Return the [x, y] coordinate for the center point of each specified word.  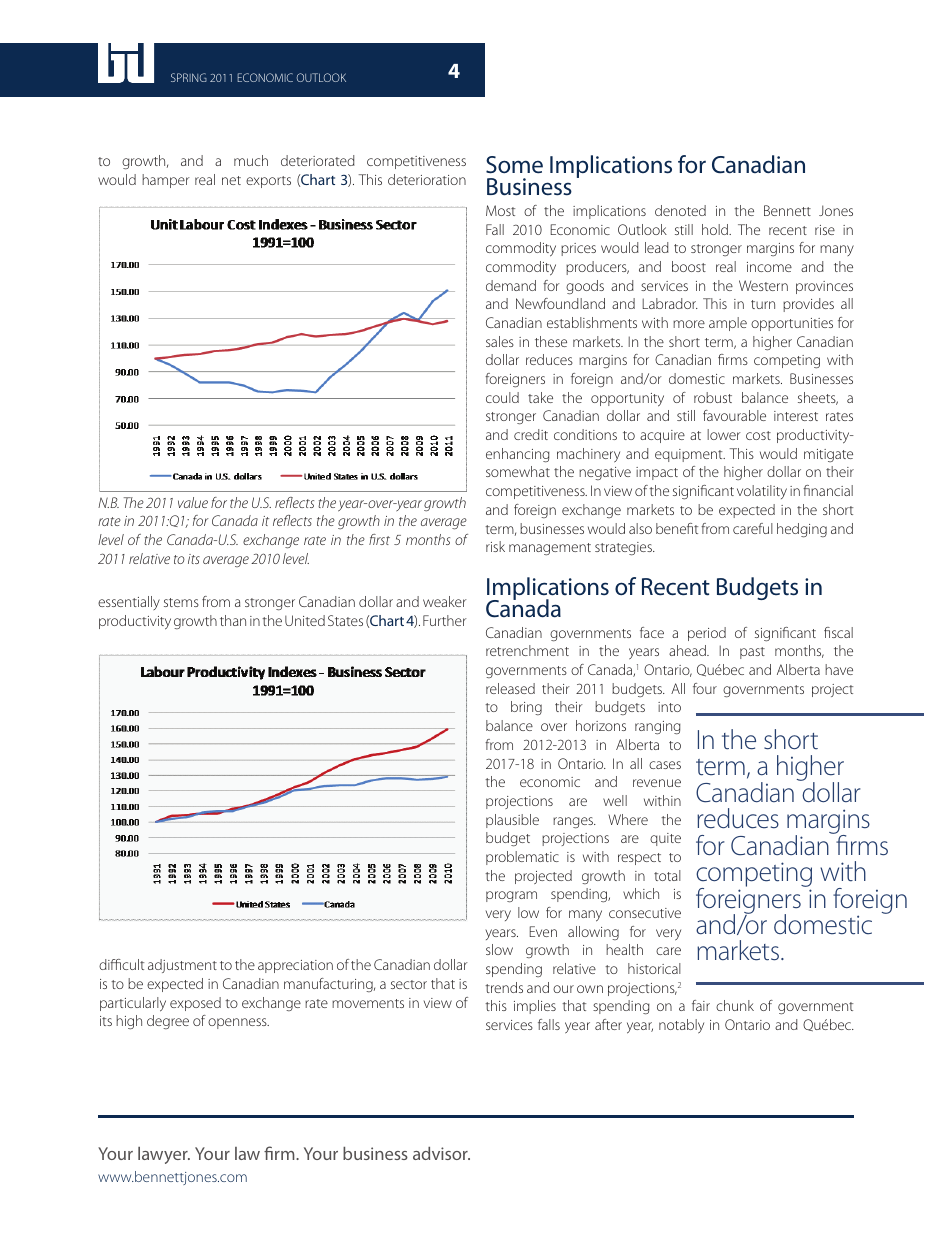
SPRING [189, 77]
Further [445, 620]
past [752, 653]
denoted [680, 210]
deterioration [427, 179]
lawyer [164, 1155]
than [233, 620]
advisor [441, 1153]
